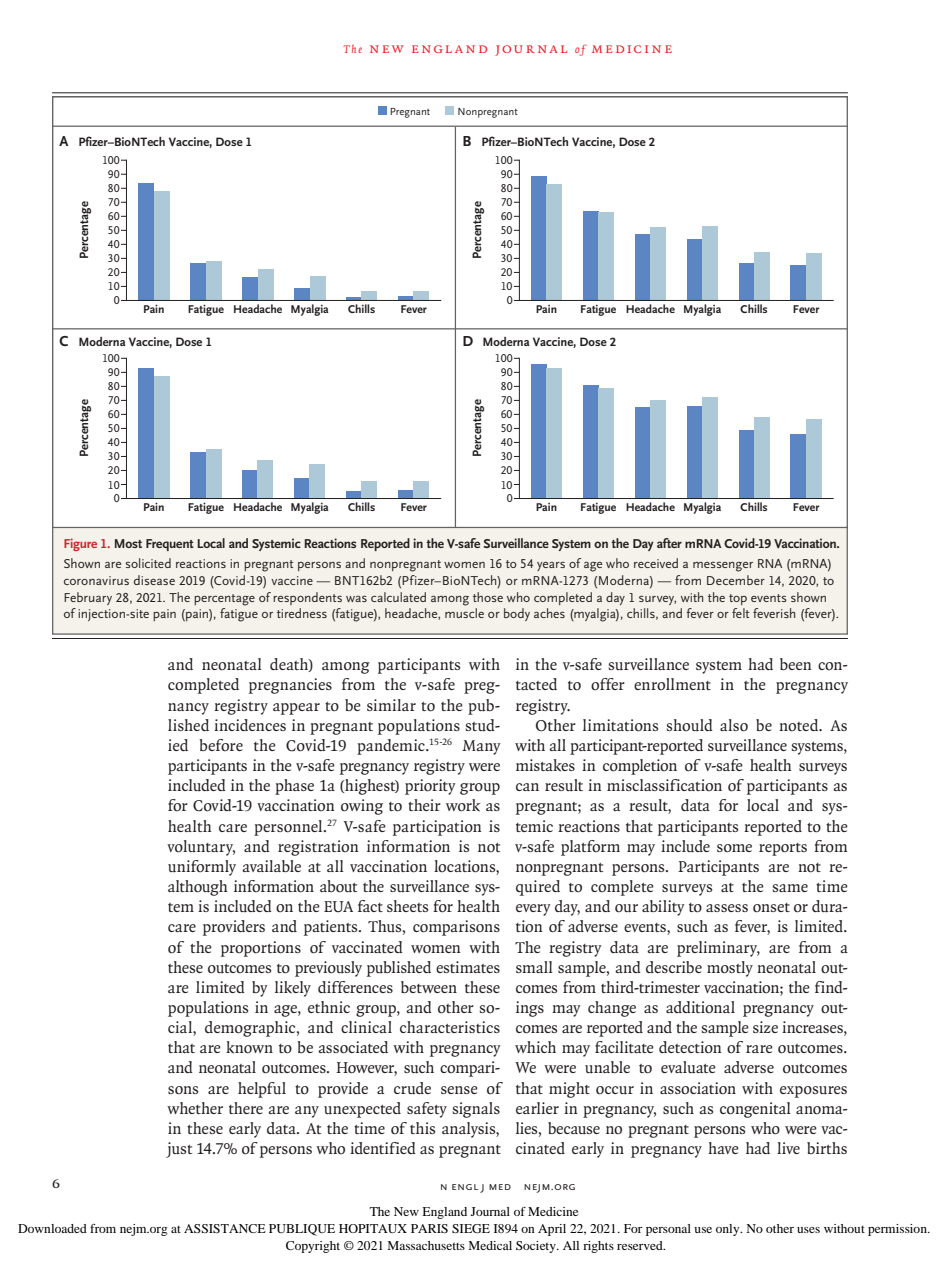 The width and height of the screenshot is (952, 1270). What do you see at coordinates (551, 566) in the screenshot?
I see `years` at bounding box center [551, 566].
